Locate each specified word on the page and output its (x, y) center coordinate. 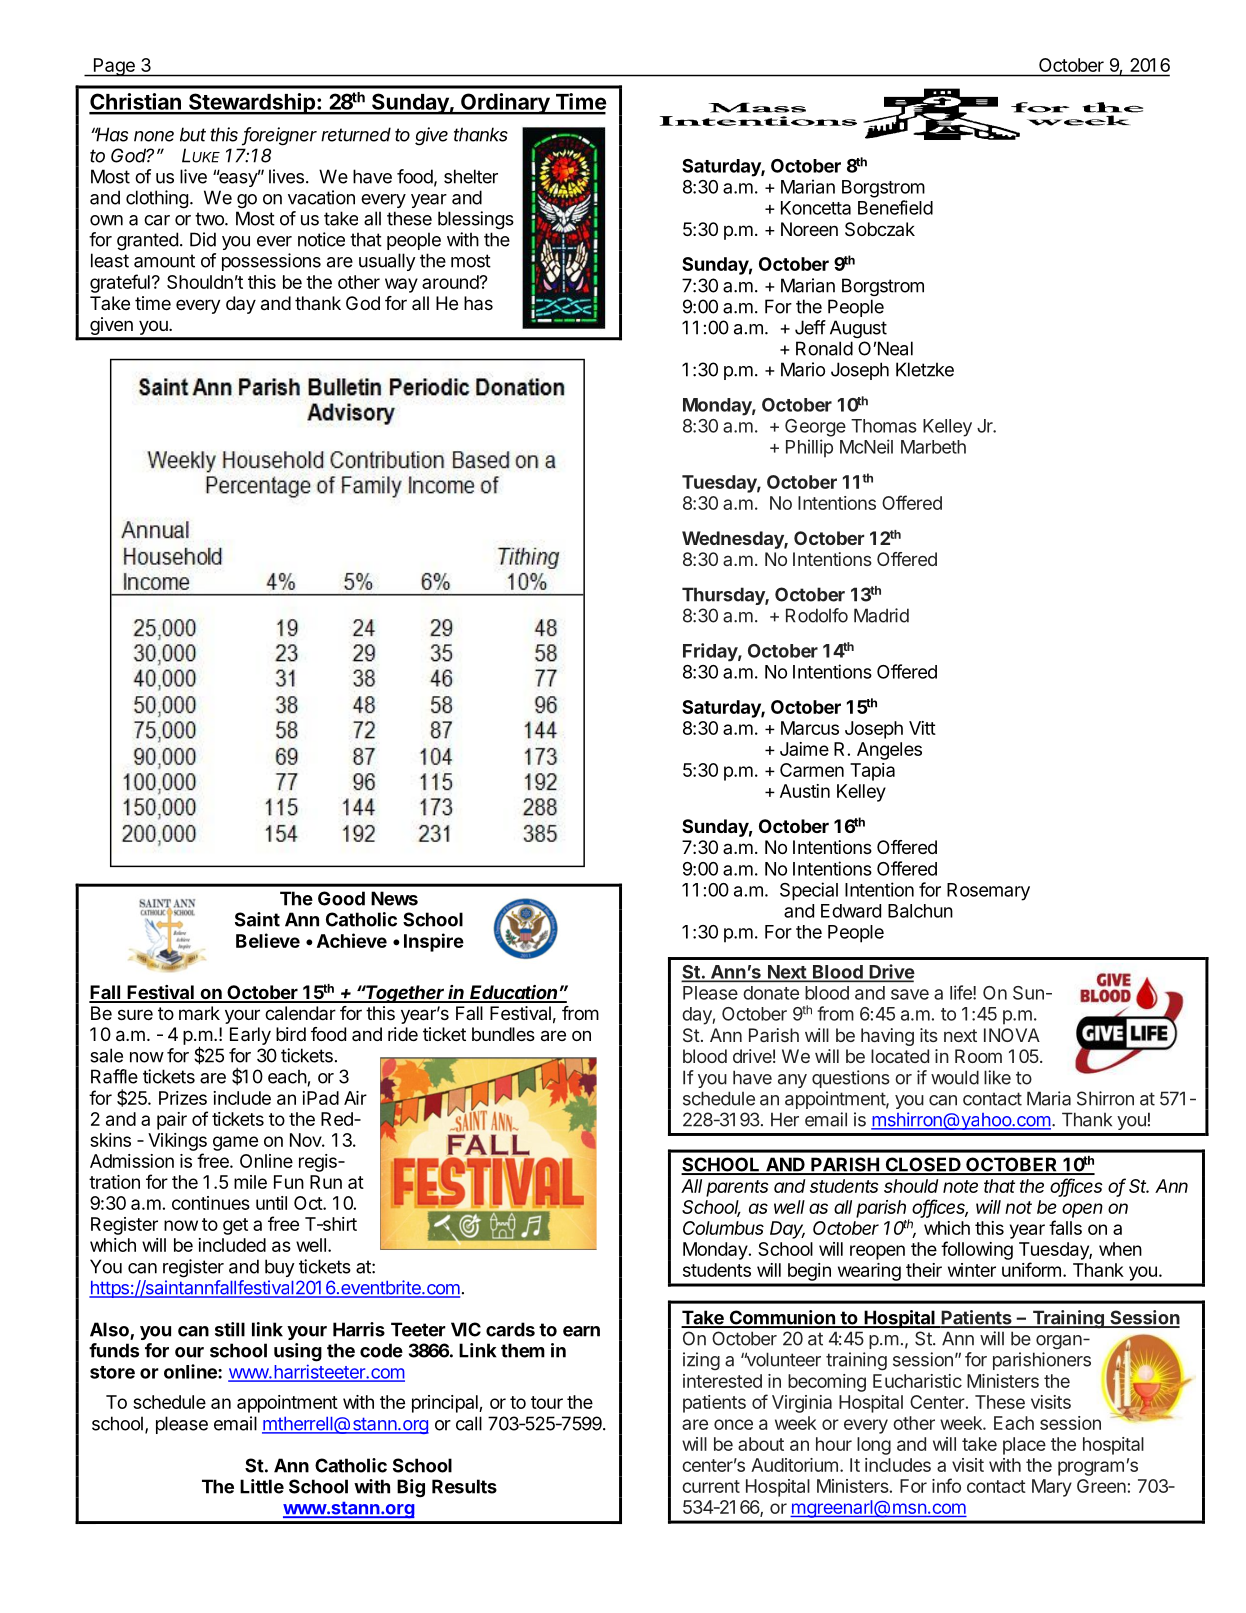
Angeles (889, 751)
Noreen (809, 229)
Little (262, 1486)
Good (341, 898)
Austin (805, 791)
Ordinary (505, 104)
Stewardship (252, 104)
